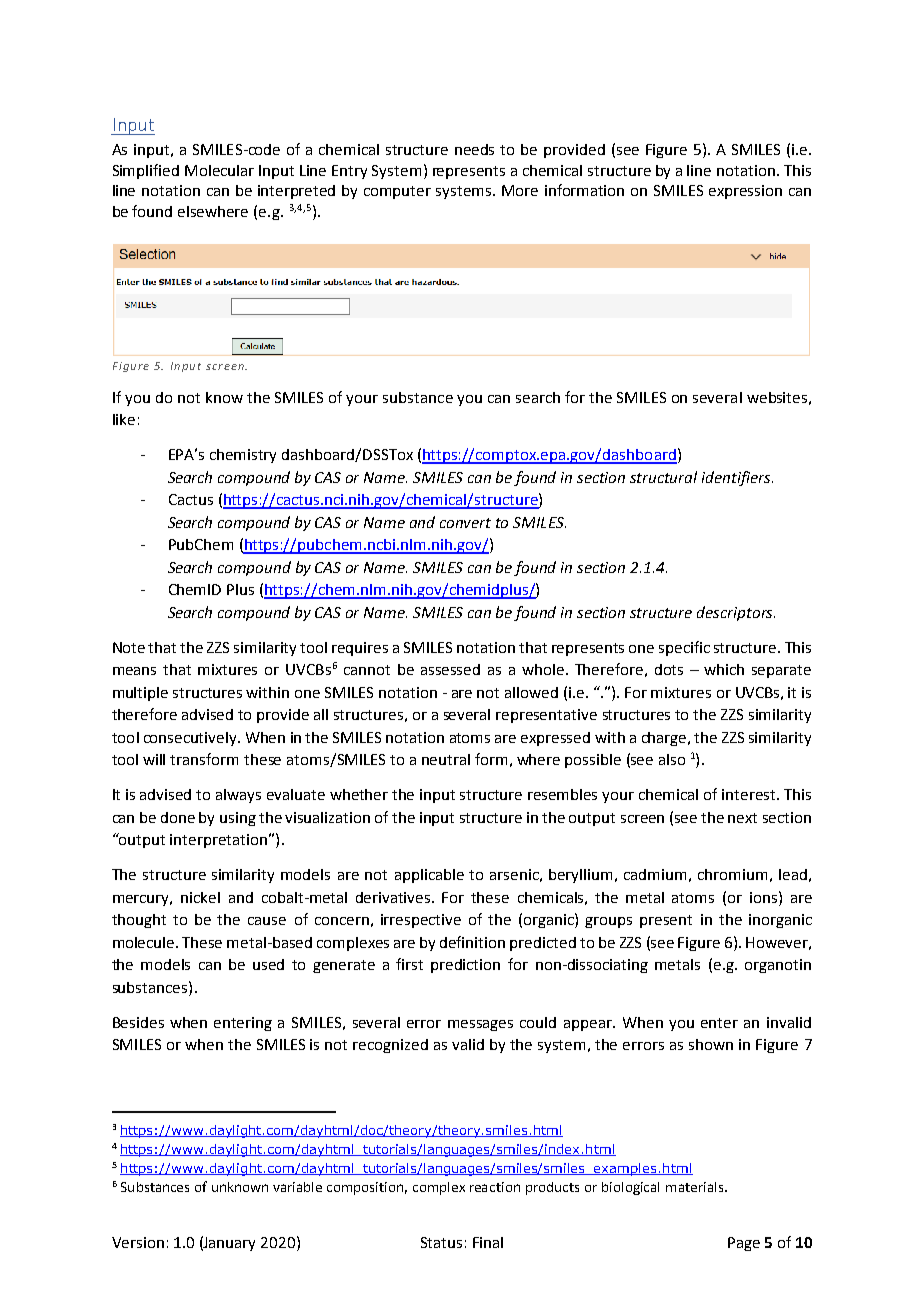 Image resolution: width=924 pixels, height=1308 pixels. Describe the element at coordinates (219, 170) in the document. I see `Molecular` at that location.
